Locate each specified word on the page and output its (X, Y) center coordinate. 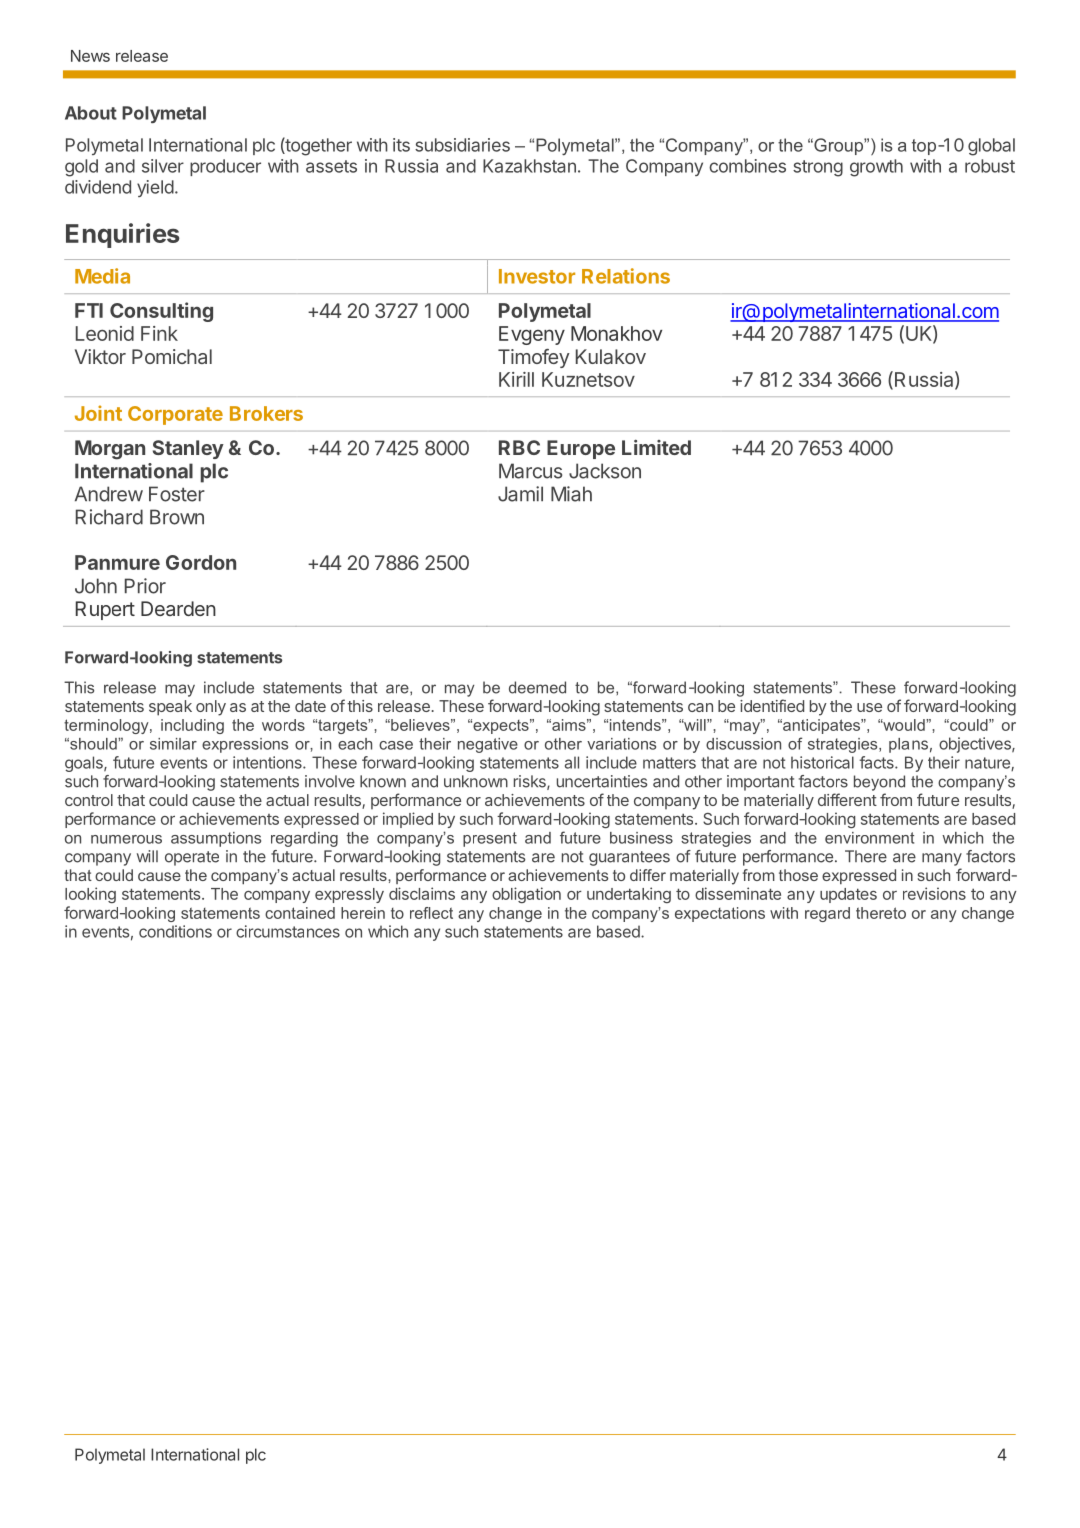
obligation (526, 895)
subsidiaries (462, 145)
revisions (934, 893)
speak (170, 708)
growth (876, 168)
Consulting (161, 312)
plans (908, 745)
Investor (537, 276)
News (90, 56)
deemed (537, 687)
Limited (656, 447)
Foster (177, 494)
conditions (175, 931)
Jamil (520, 494)
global (991, 147)
